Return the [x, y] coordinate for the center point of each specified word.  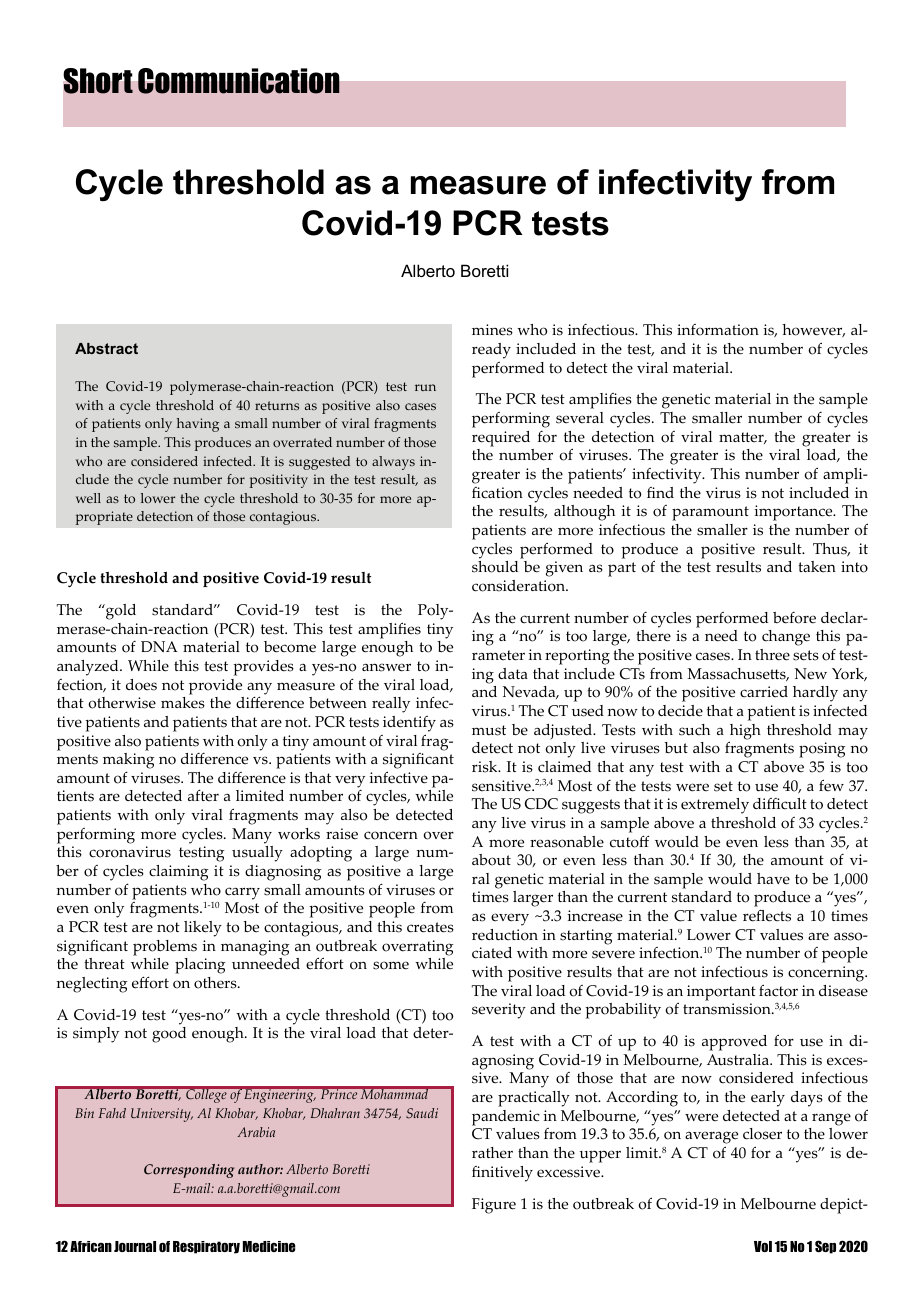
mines [492, 330]
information [718, 330]
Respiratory [206, 1247]
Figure [494, 1206]
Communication [239, 81]
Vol [763, 1246]
